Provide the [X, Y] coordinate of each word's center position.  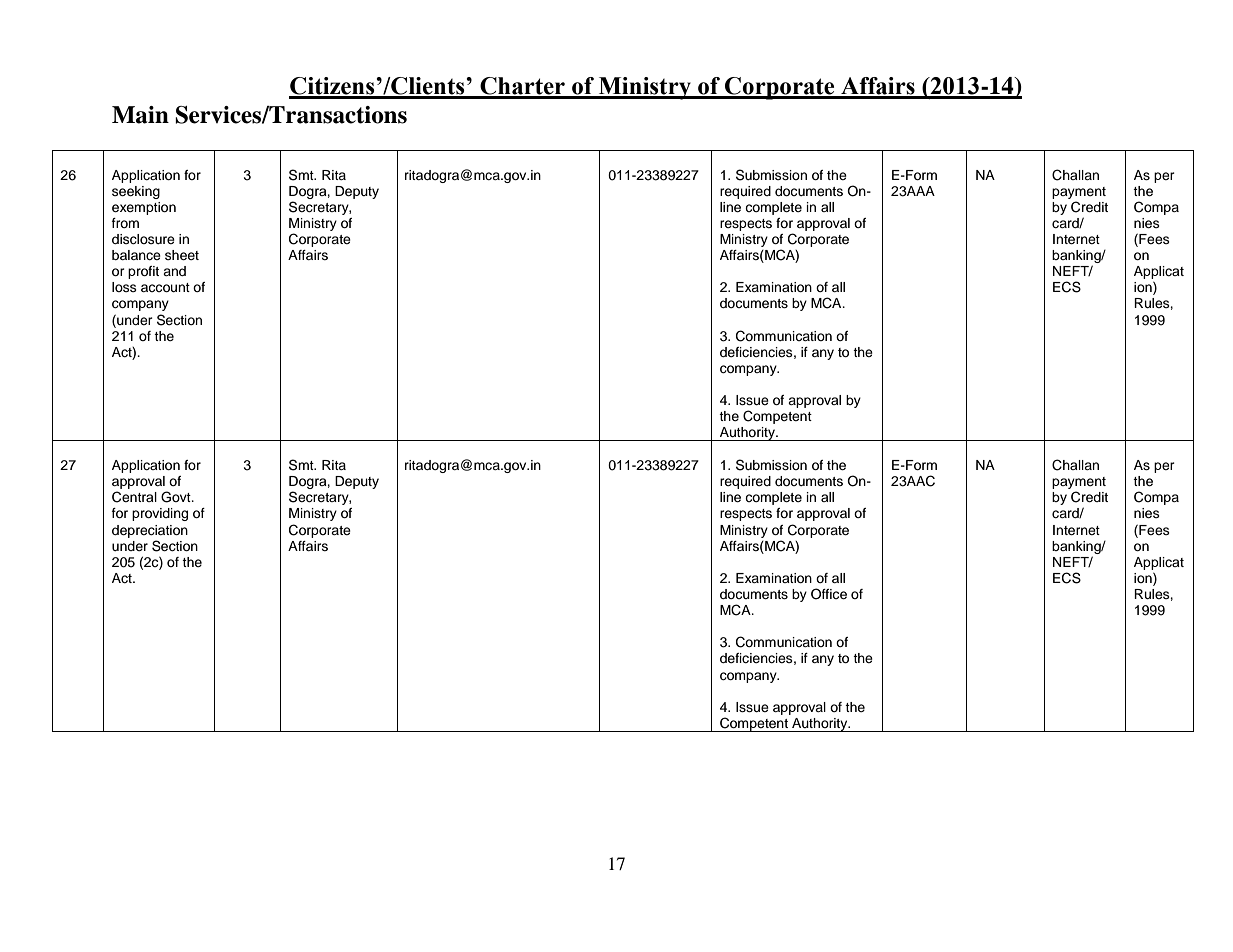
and [174, 271]
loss [124, 287]
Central [134, 497]
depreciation [150, 531]
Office [829, 594]
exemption [144, 208]
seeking [136, 192]
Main [140, 115]
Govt [177, 497]
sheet [182, 255]
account [165, 287]
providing [160, 514]
